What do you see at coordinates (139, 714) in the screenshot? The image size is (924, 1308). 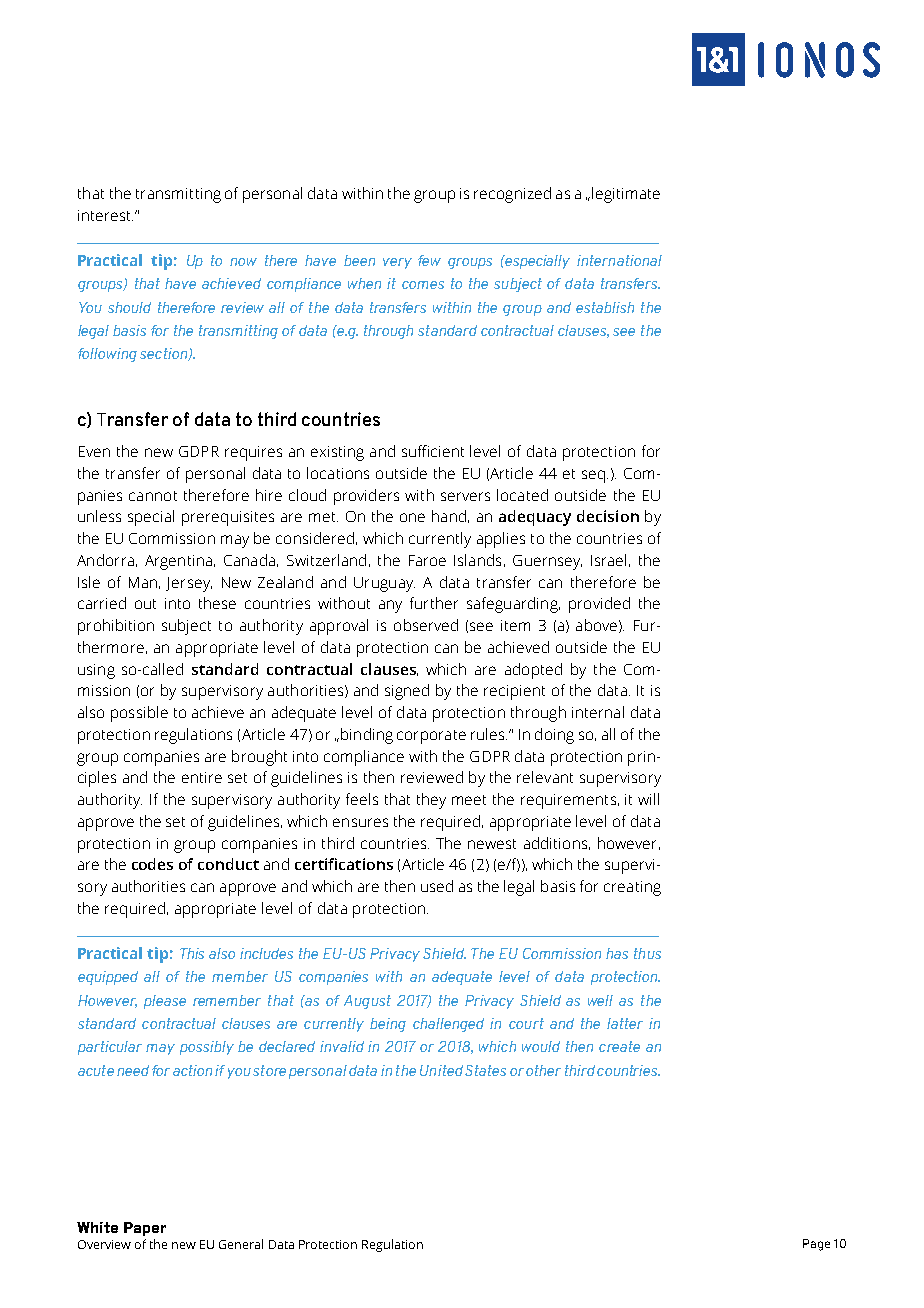 I see `possible` at bounding box center [139, 714].
